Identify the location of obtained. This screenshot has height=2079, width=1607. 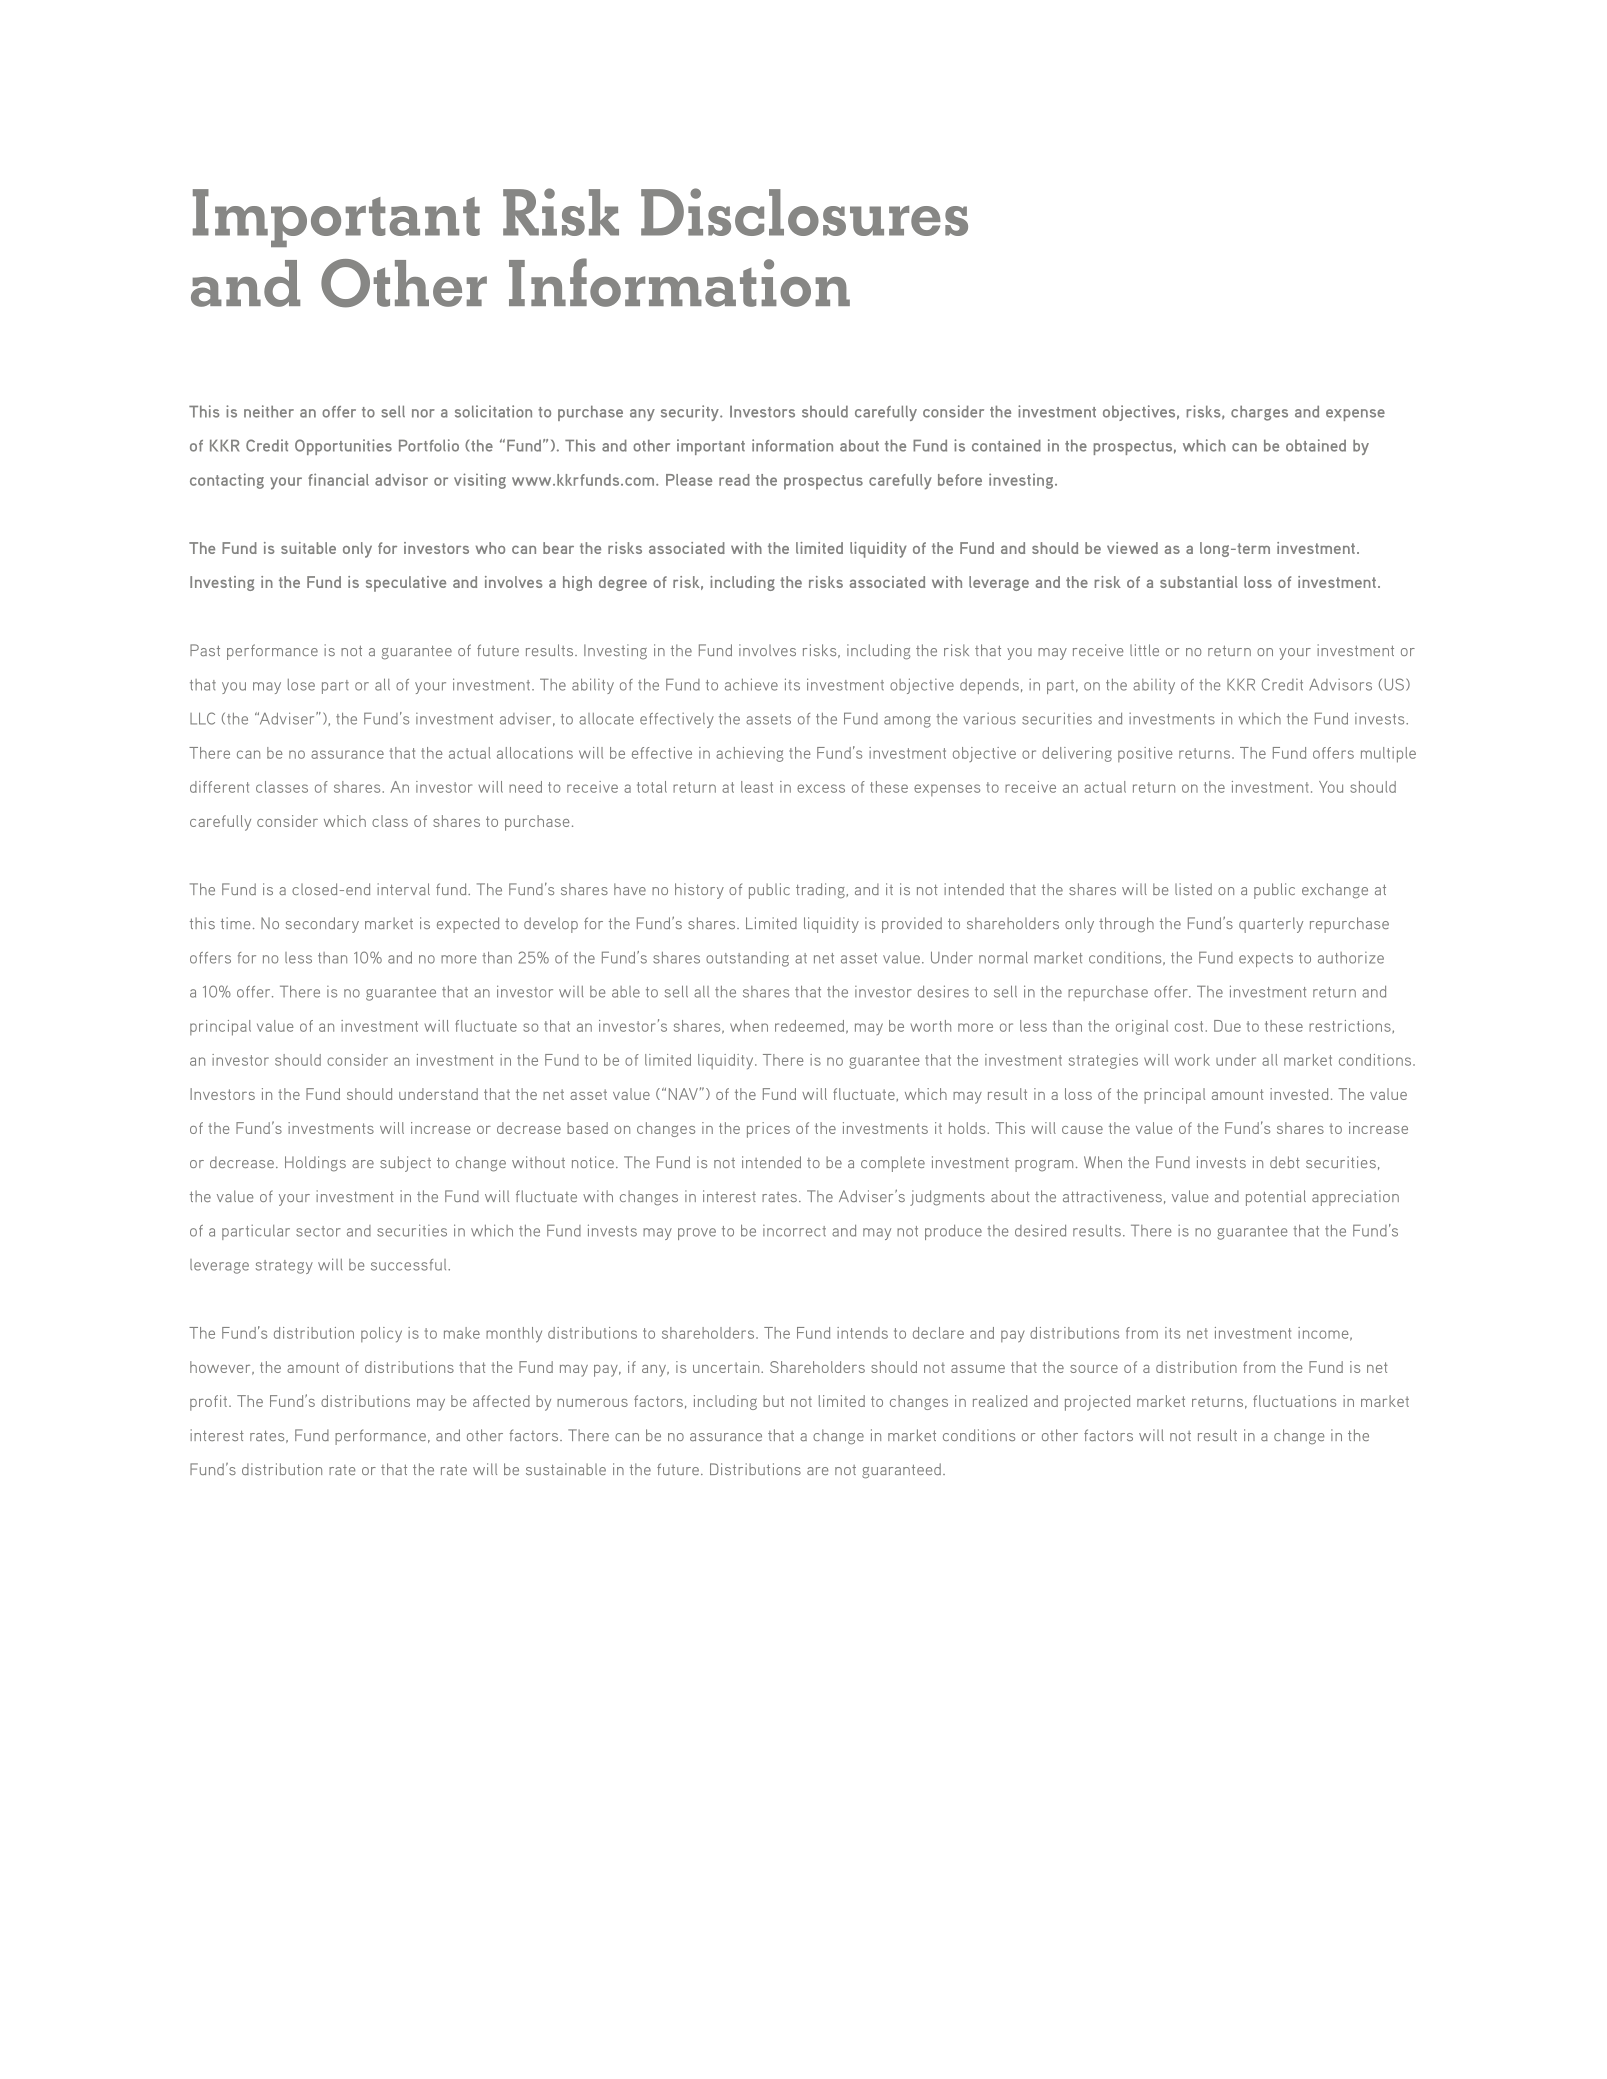
(1316, 445).
